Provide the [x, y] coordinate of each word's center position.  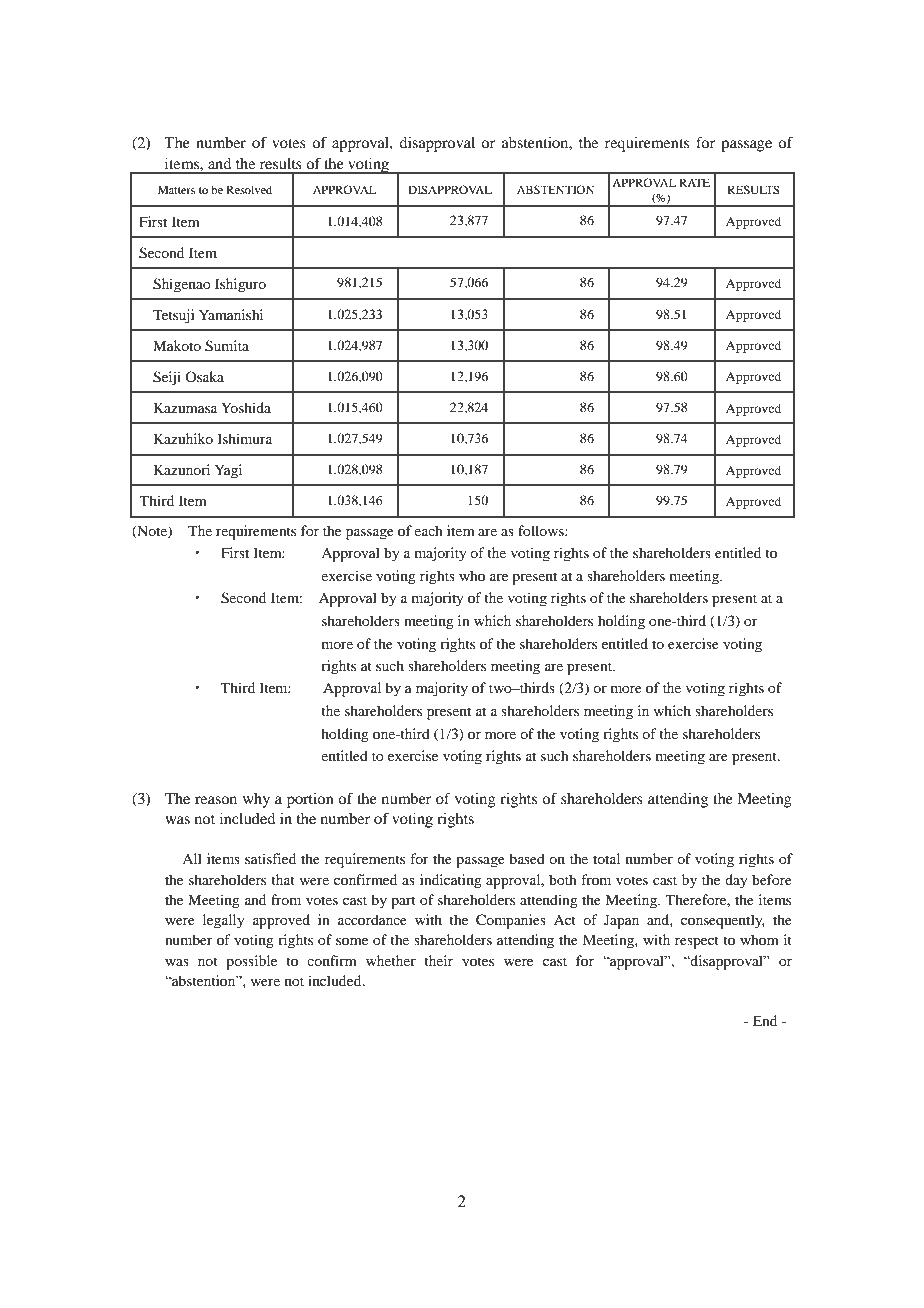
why [256, 800]
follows [542, 530]
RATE [694, 182]
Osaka [204, 376]
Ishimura [244, 438]
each [428, 530]
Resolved [249, 189]
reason [216, 800]
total [606, 858]
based [527, 858]
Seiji [167, 378]
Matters [176, 189]
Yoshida [246, 407]
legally [223, 921]
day [736, 881]
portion [310, 800]
